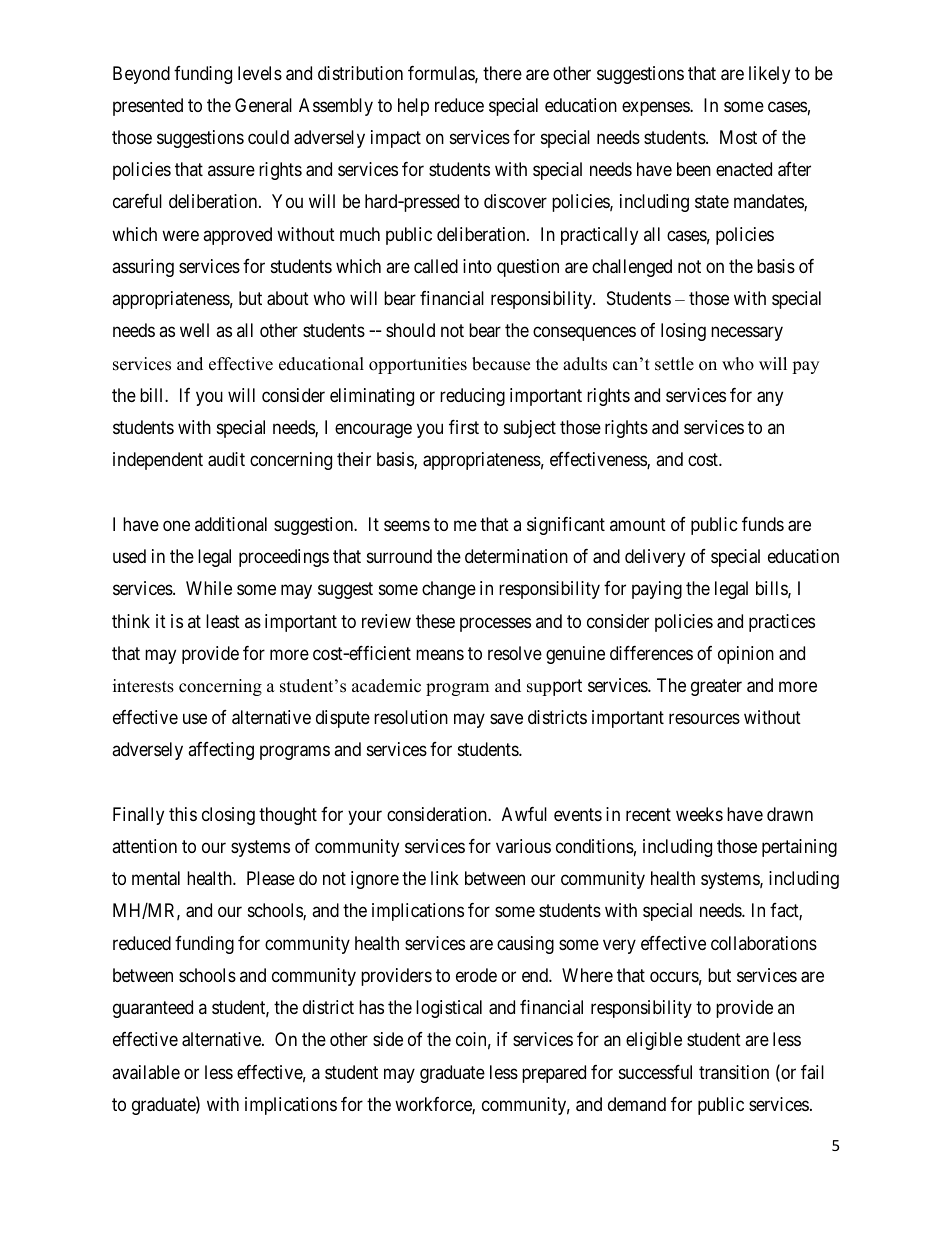 This screenshot has height=1233, width=952. I want to click on While, so click(209, 588).
